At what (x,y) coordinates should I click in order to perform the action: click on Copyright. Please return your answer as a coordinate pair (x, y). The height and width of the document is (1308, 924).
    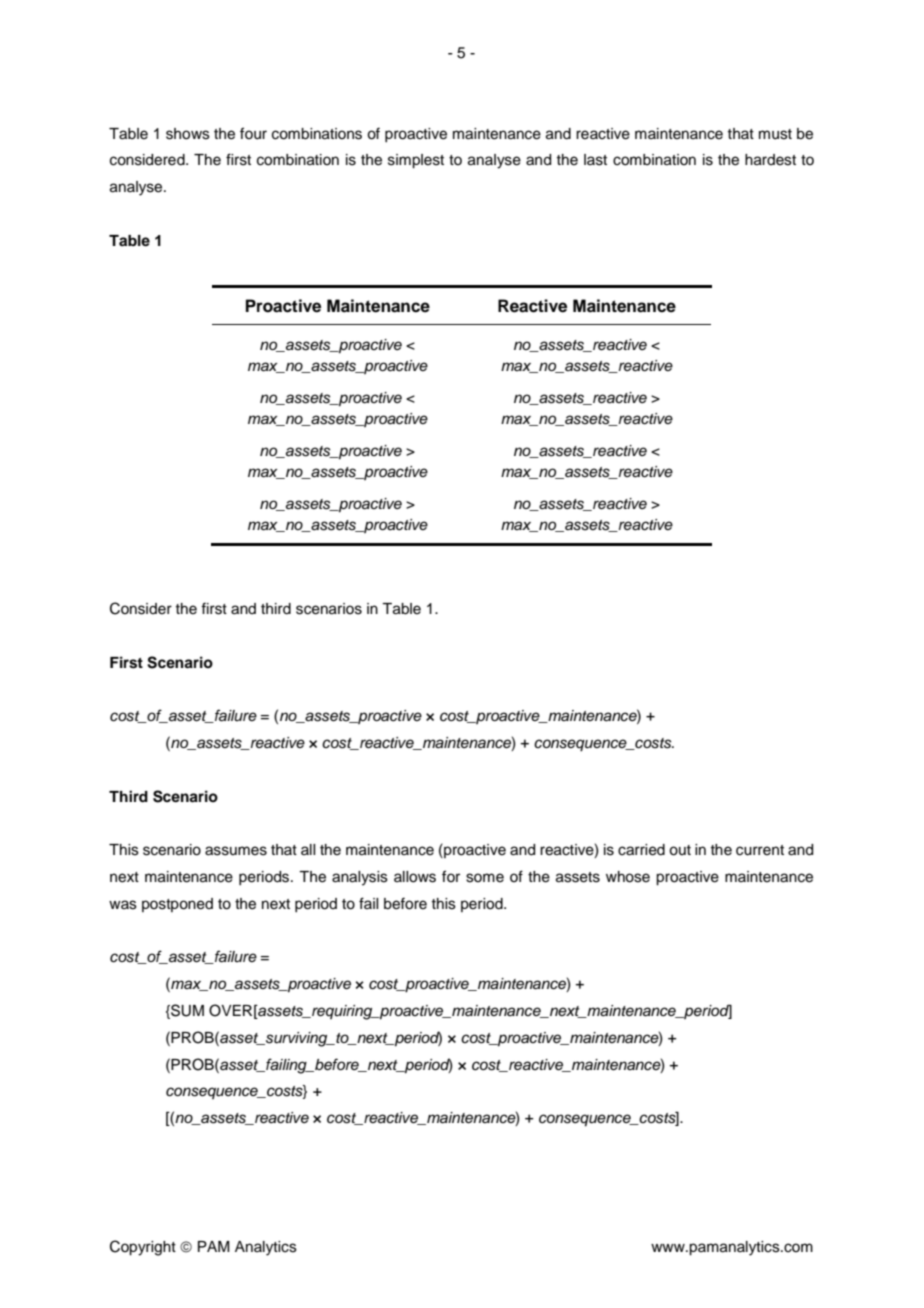
    Looking at the image, I should click on (143, 1248).
